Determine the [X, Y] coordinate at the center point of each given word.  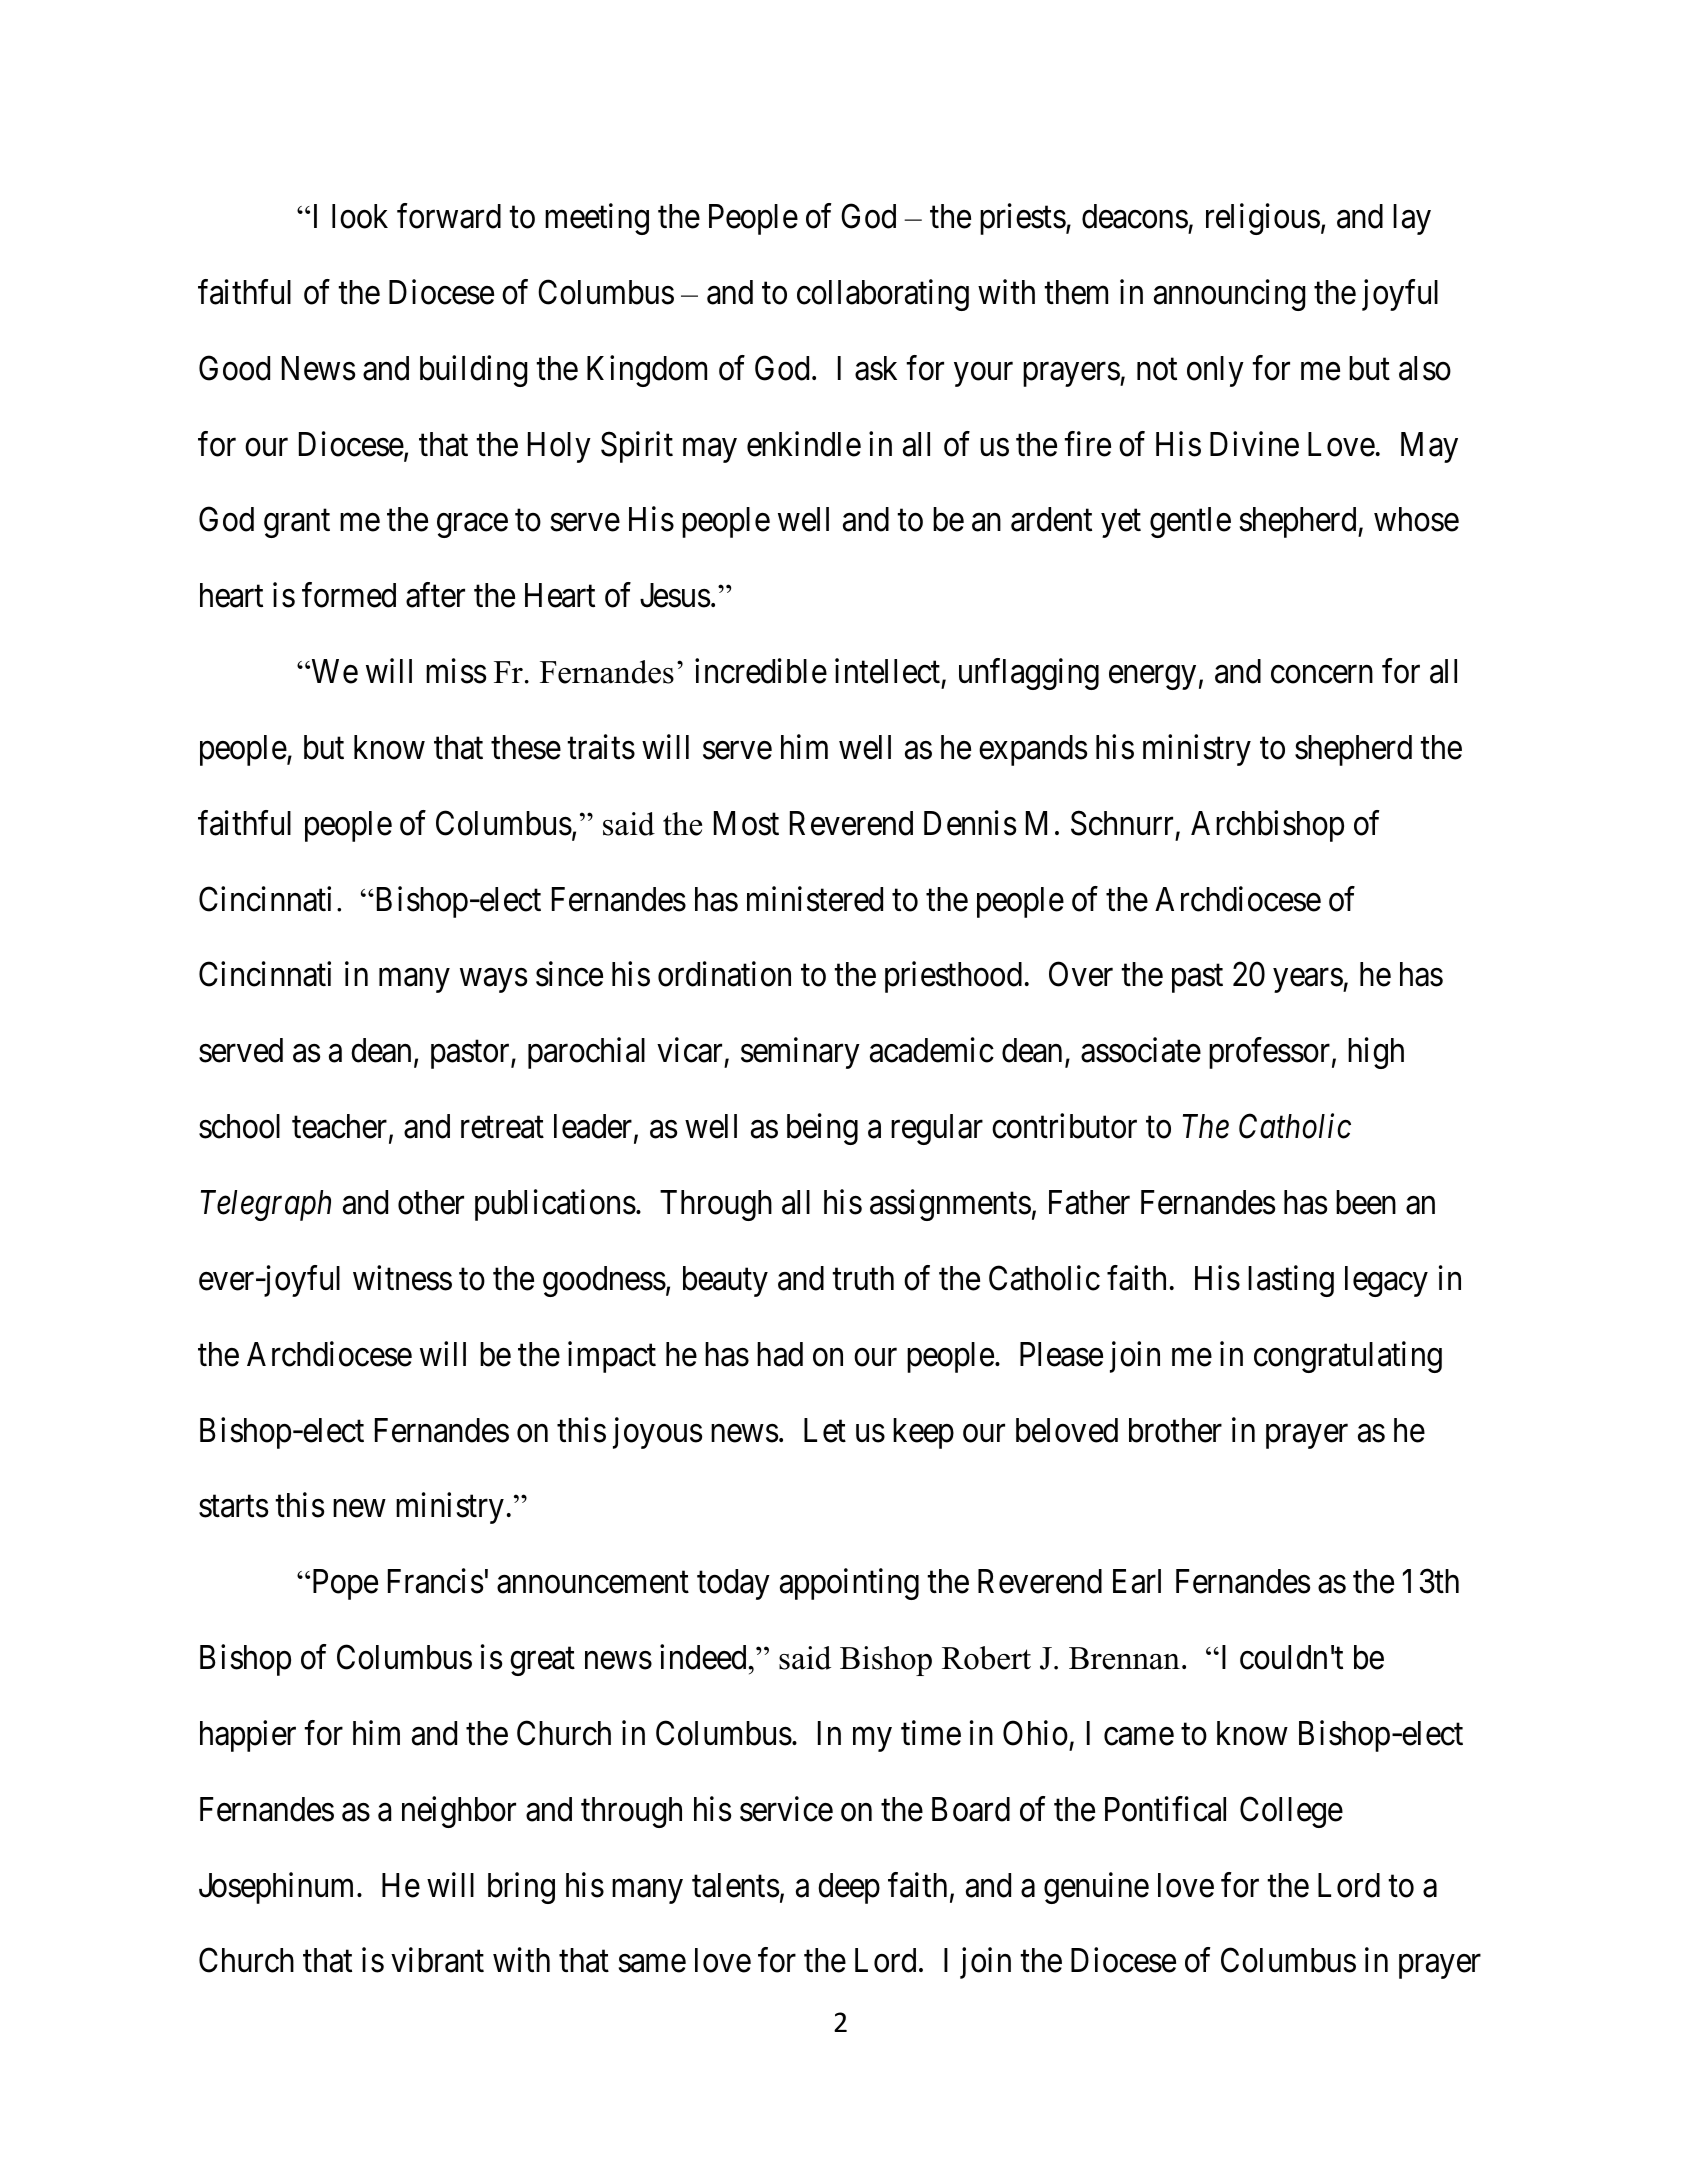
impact [612, 1357]
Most [746, 823]
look [360, 216]
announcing [1229, 295]
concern [1322, 675]
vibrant [437, 1960]
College [1291, 1812]
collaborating [883, 295]
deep [849, 1888]
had [780, 1354]
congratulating [1348, 1357]
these [526, 747]
